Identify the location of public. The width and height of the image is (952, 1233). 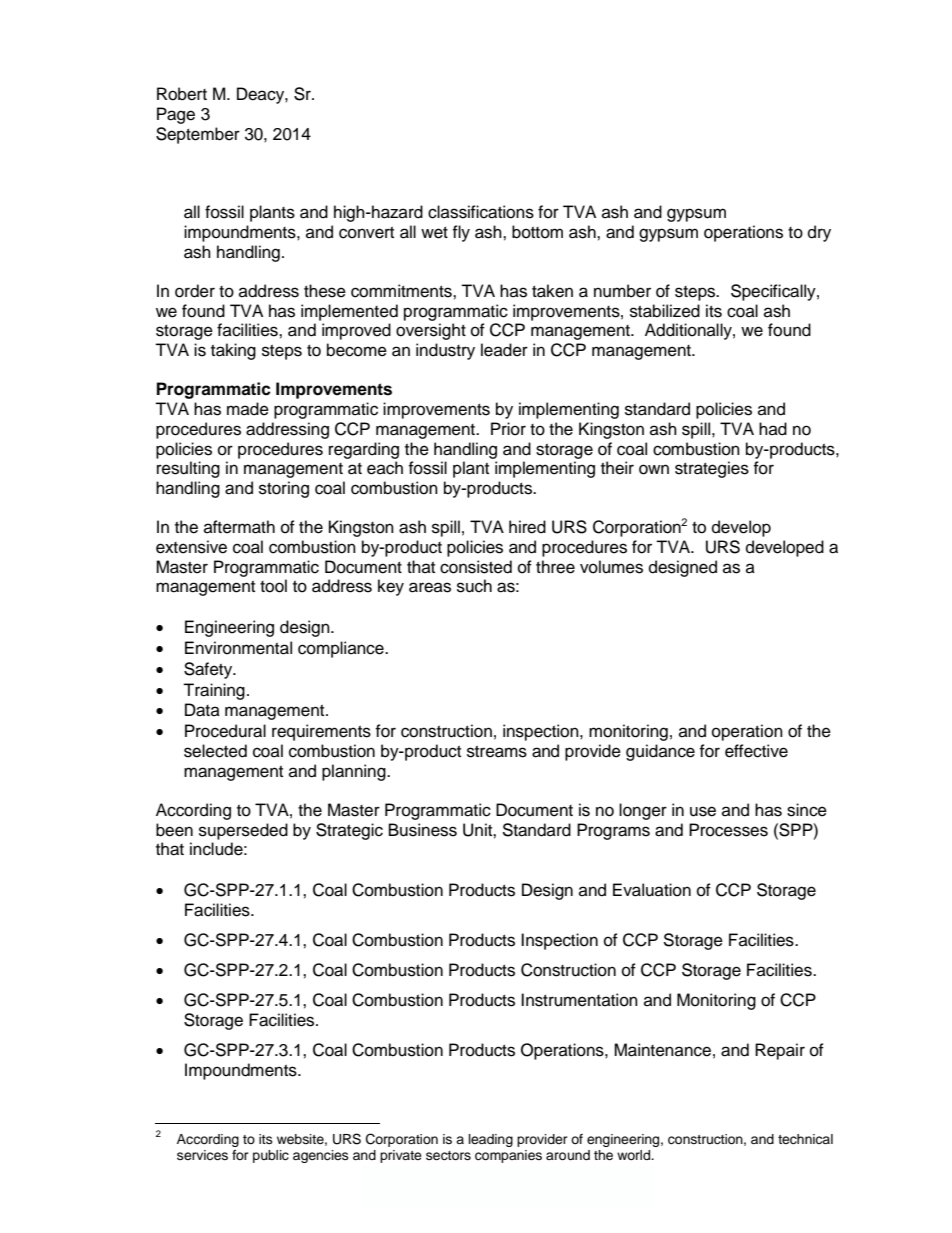
(271, 1156).
